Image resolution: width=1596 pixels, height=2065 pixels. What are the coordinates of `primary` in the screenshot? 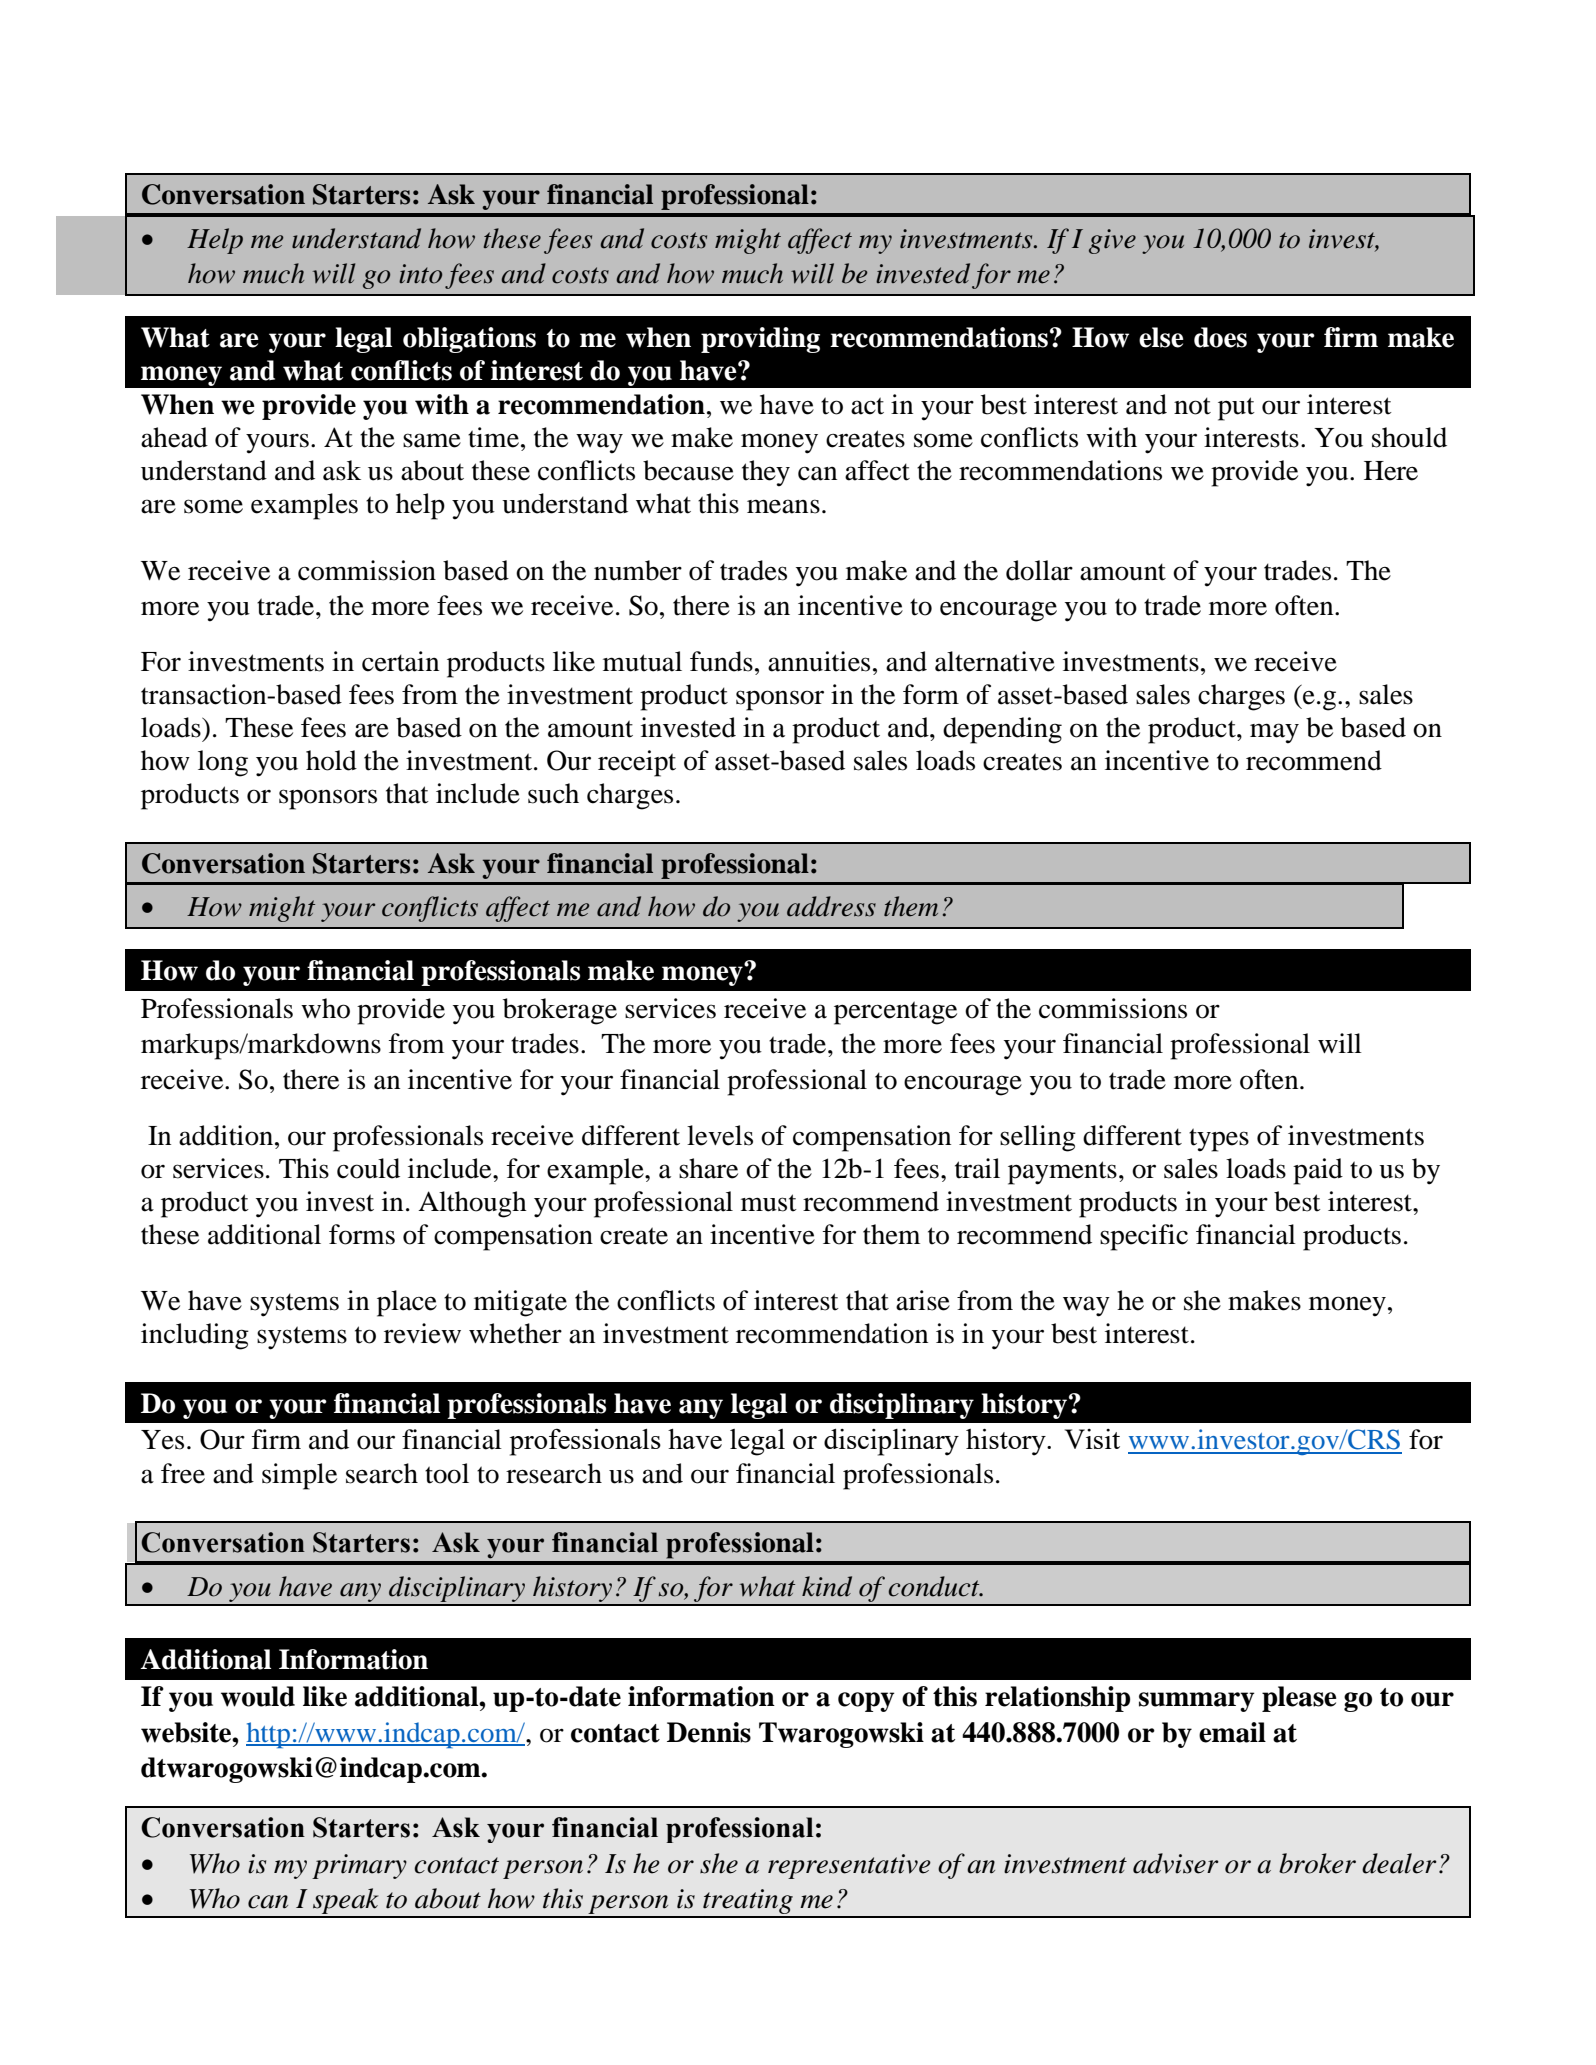 It's located at (359, 1866).
